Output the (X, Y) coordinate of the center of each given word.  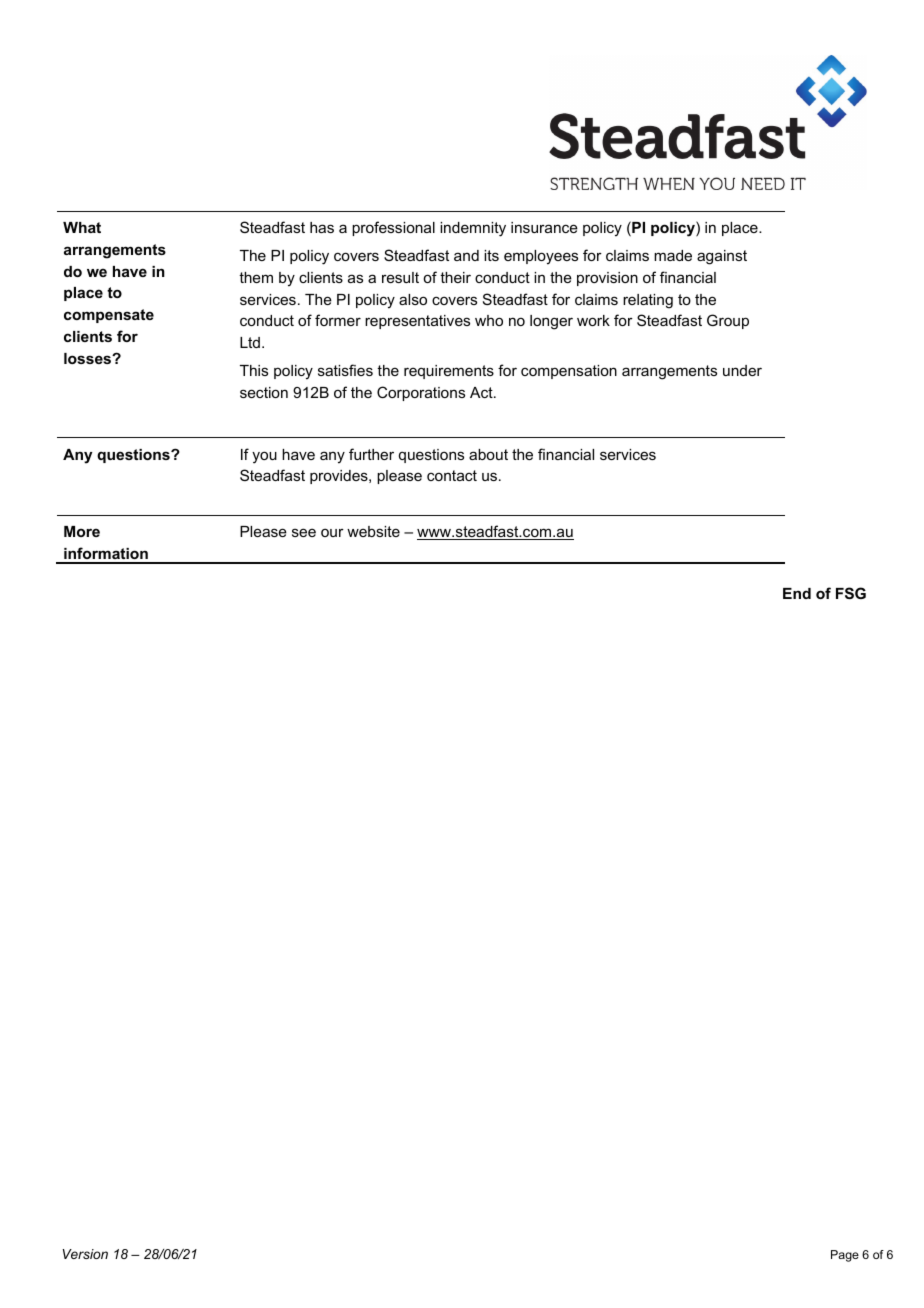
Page (845, 1256)
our (332, 532)
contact (452, 475)
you (264, 457)
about (488, 454)
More (82, 531)
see (304, 532)
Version (85, 1254)
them (256, 277)
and (466, 255)
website (373, 531)
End (797, 593)
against (722, 257)
